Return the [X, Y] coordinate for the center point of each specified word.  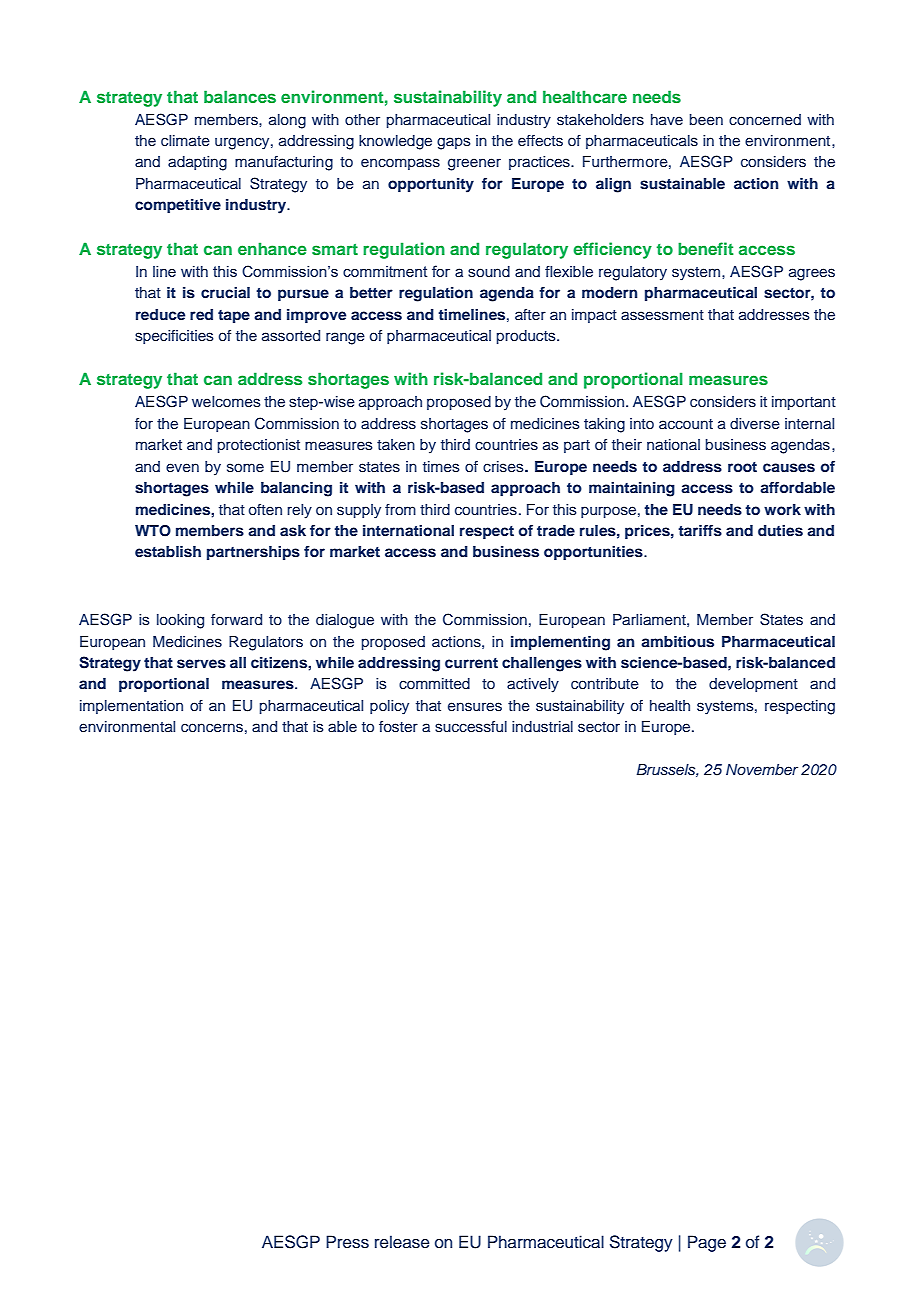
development [753, 685]
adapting [197, 163]
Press [347, 1242]
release [402, 1242]
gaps [454, 143]
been [706, 119]
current [471, 663]
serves [201, 664]
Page [707, 1243]
